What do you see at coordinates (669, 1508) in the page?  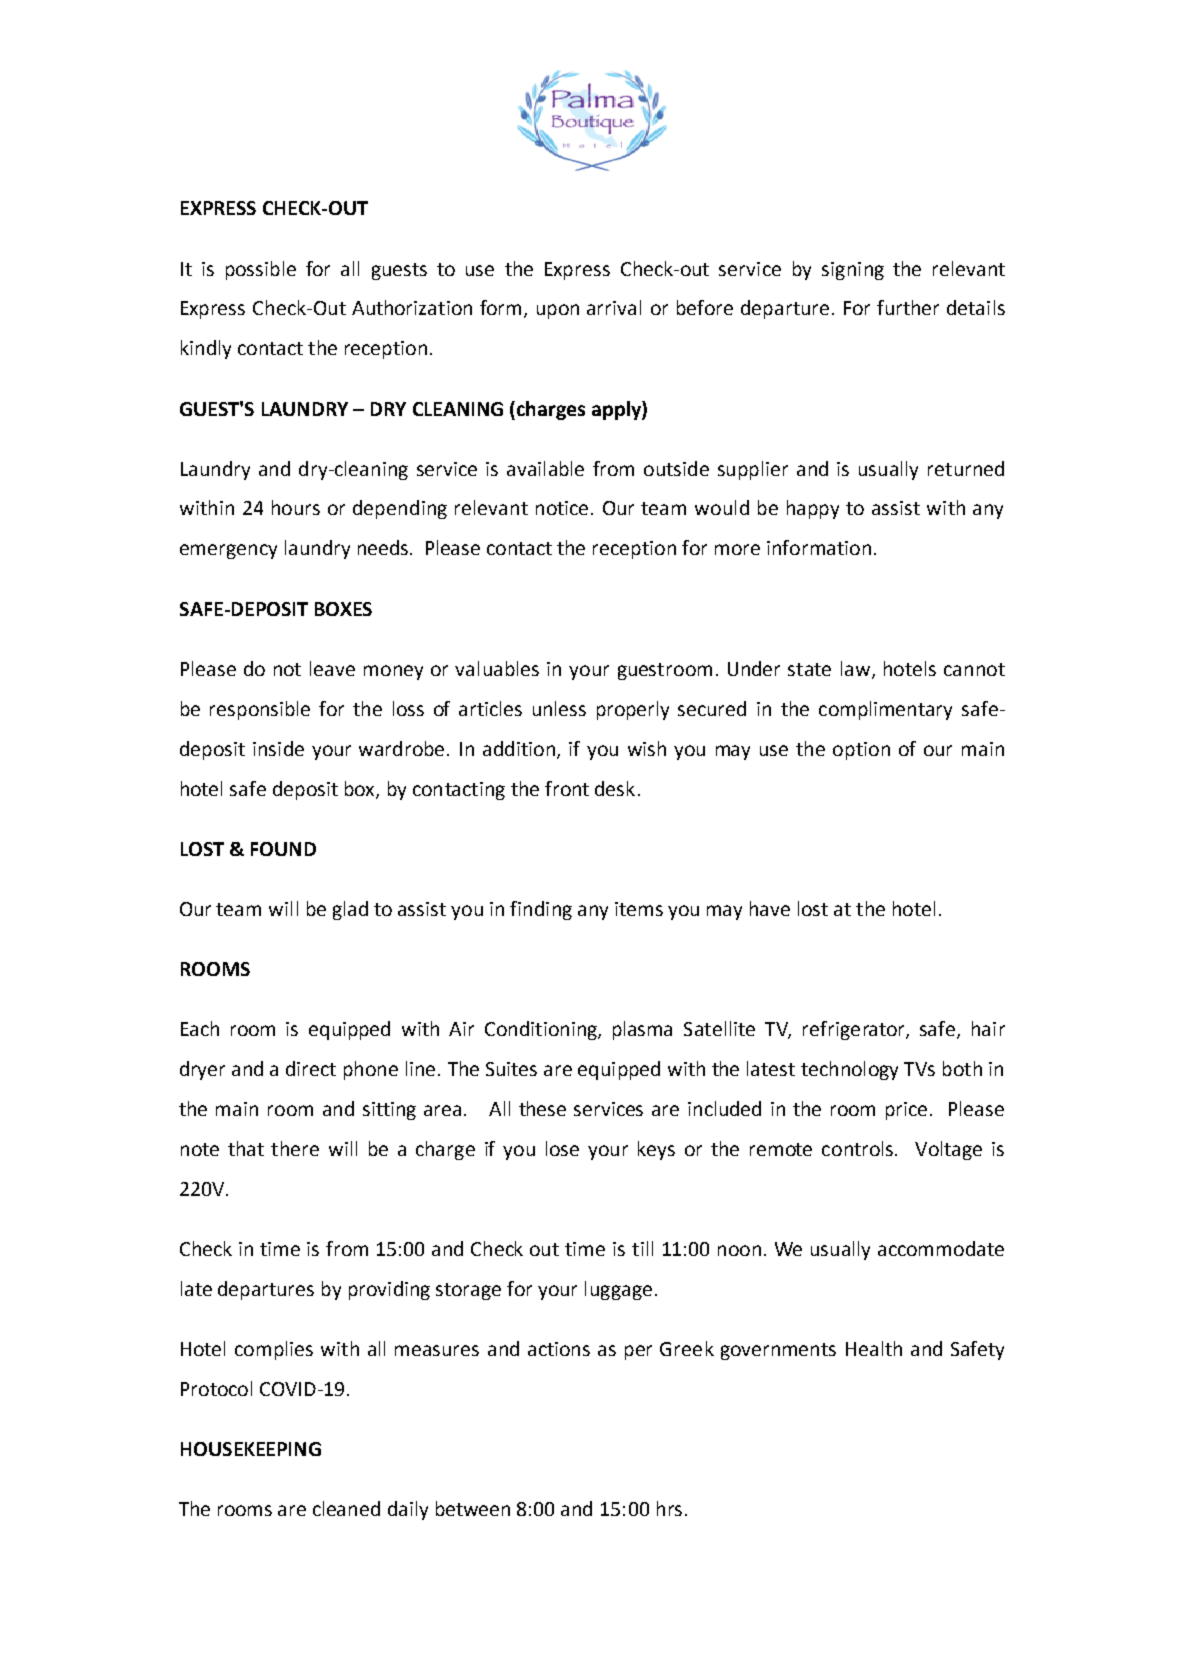 I see `hrs` at bounding box center [669, 1508].
